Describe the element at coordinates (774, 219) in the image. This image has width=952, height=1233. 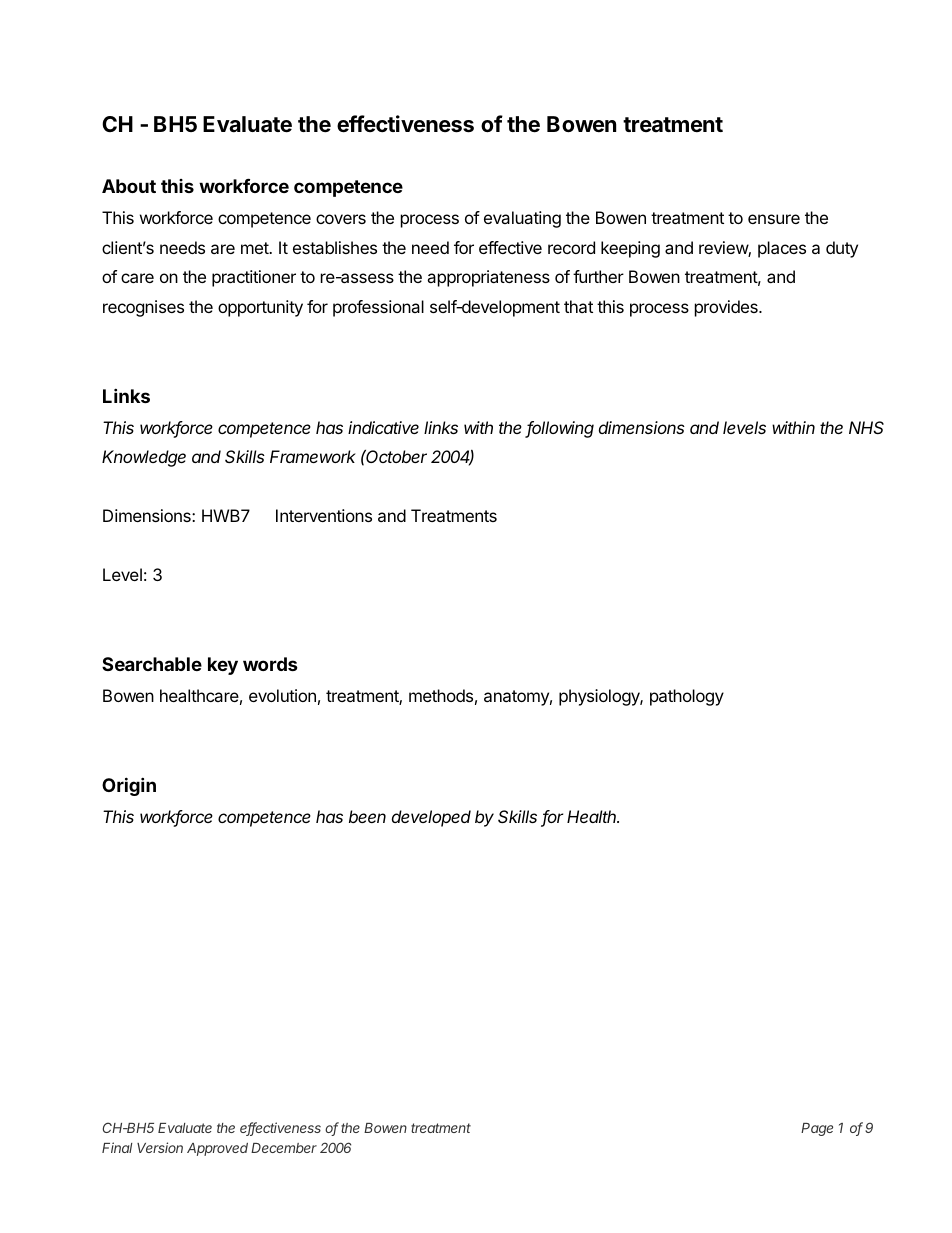
I see `ensure` at that location.
